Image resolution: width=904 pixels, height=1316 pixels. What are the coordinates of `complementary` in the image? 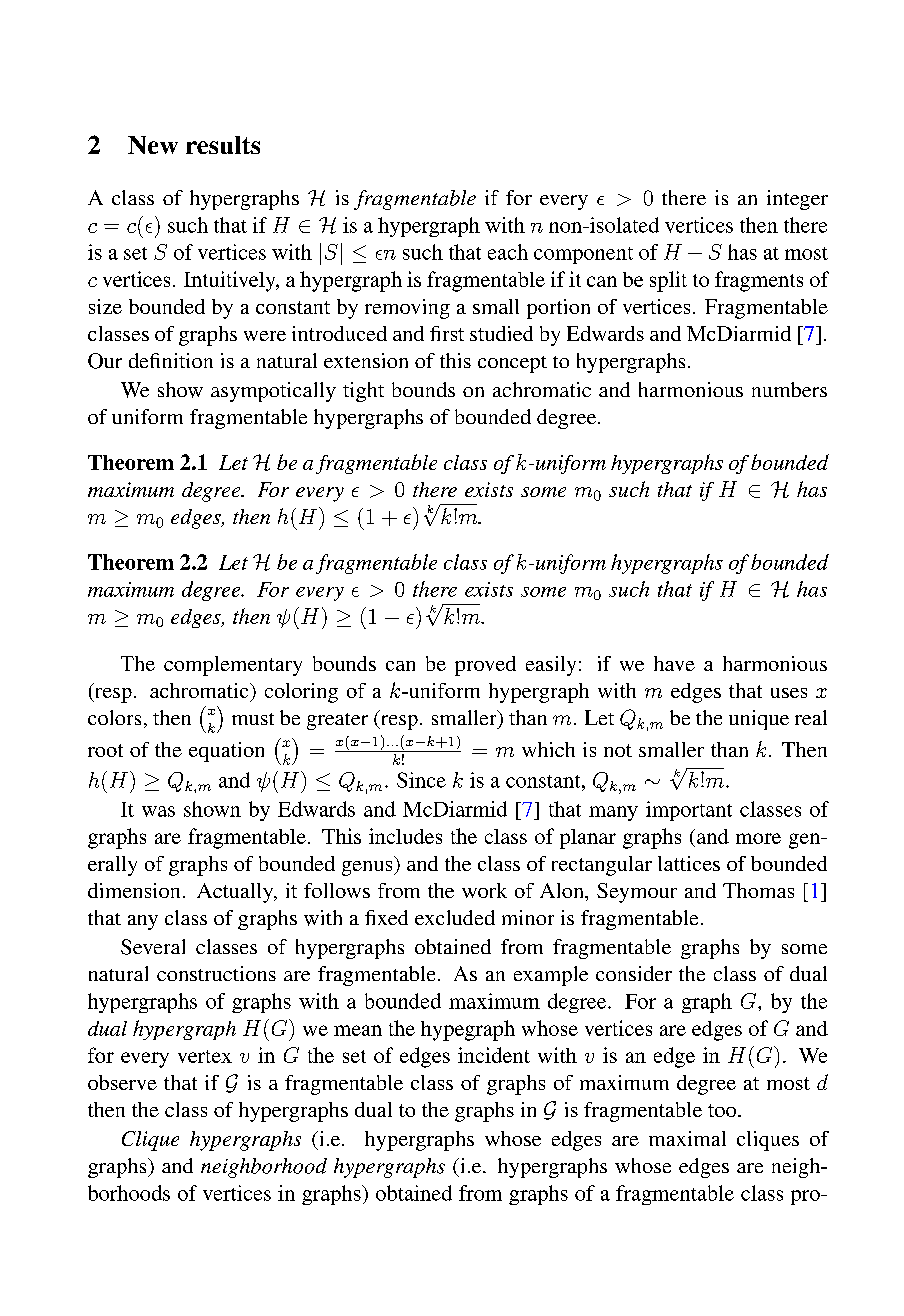 It's located at (233, 666).
